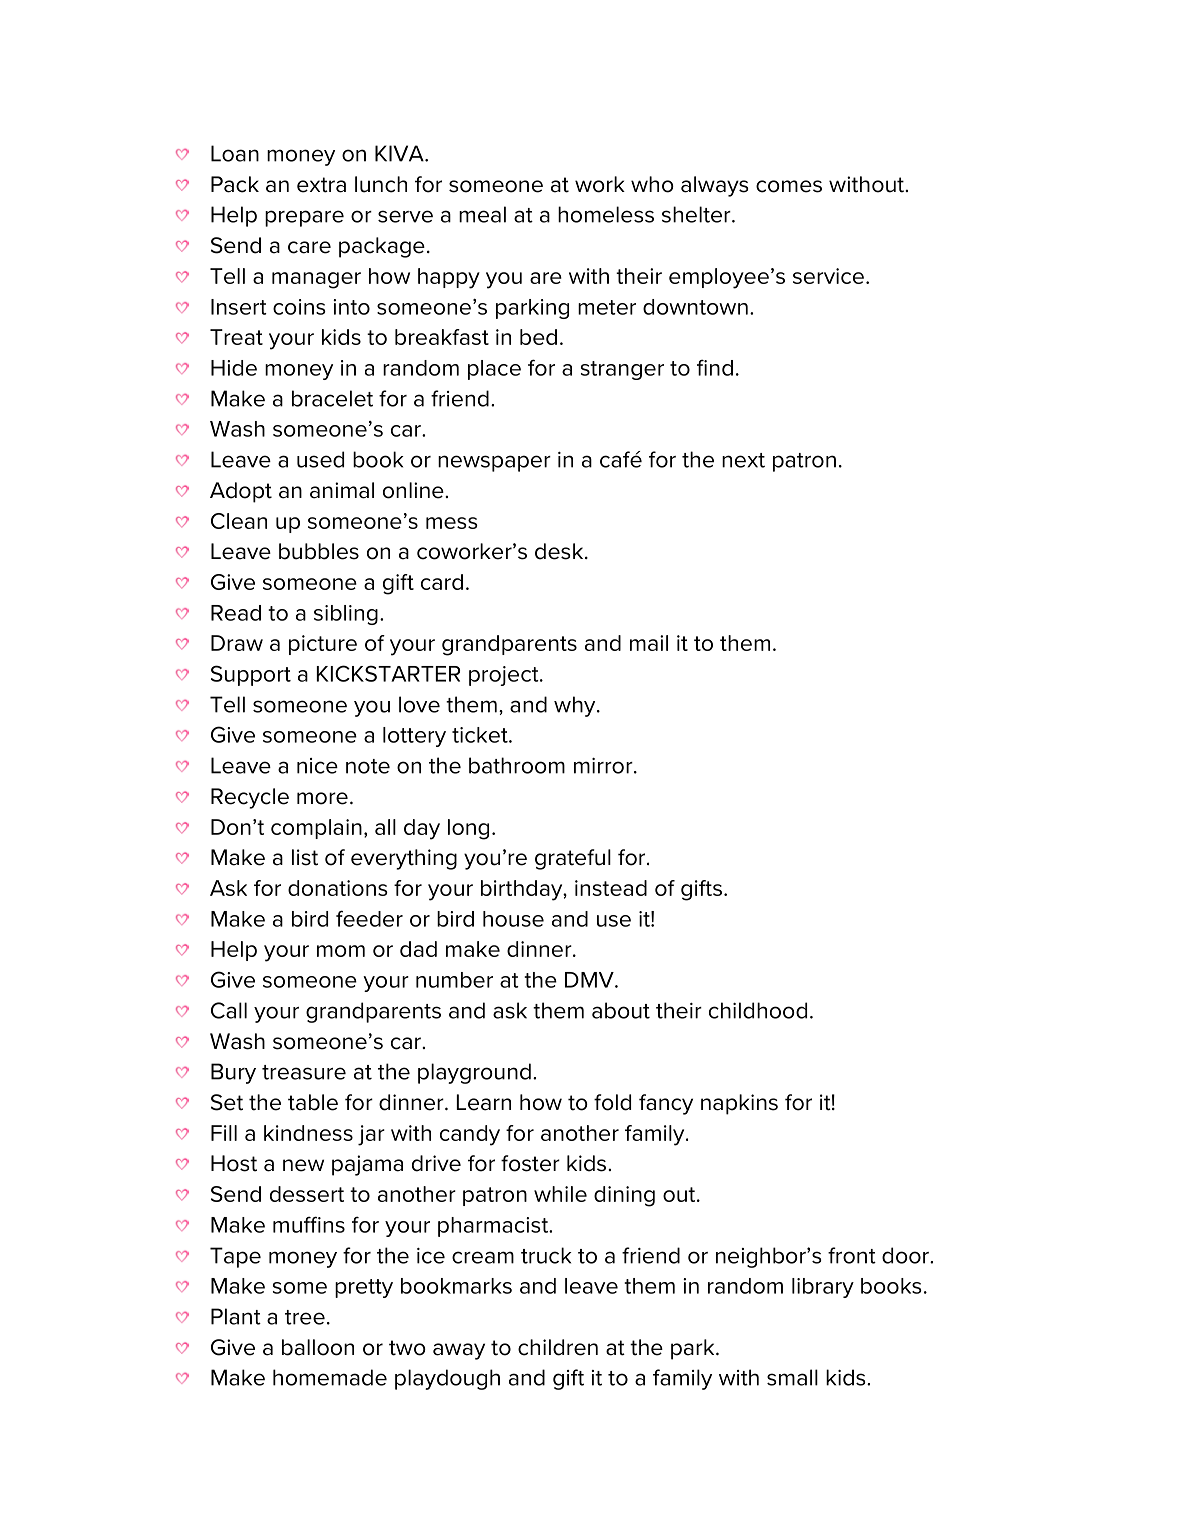 This screenshot has height=1537, width=1188. I want to click on nice, so click(317, 766).
